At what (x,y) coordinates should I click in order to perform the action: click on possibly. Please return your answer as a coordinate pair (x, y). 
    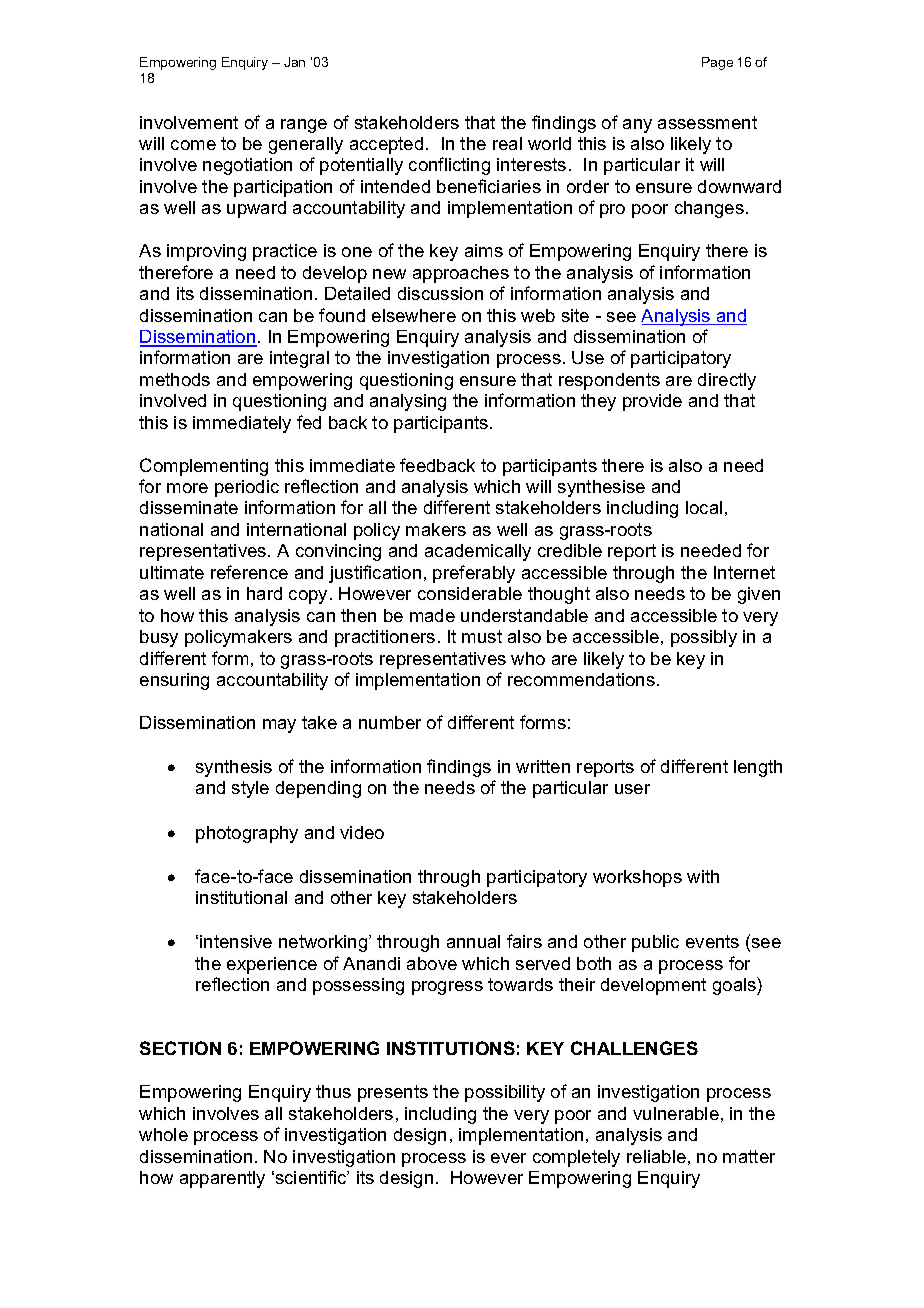
    Looking at the image, I should click on (704, 638).
